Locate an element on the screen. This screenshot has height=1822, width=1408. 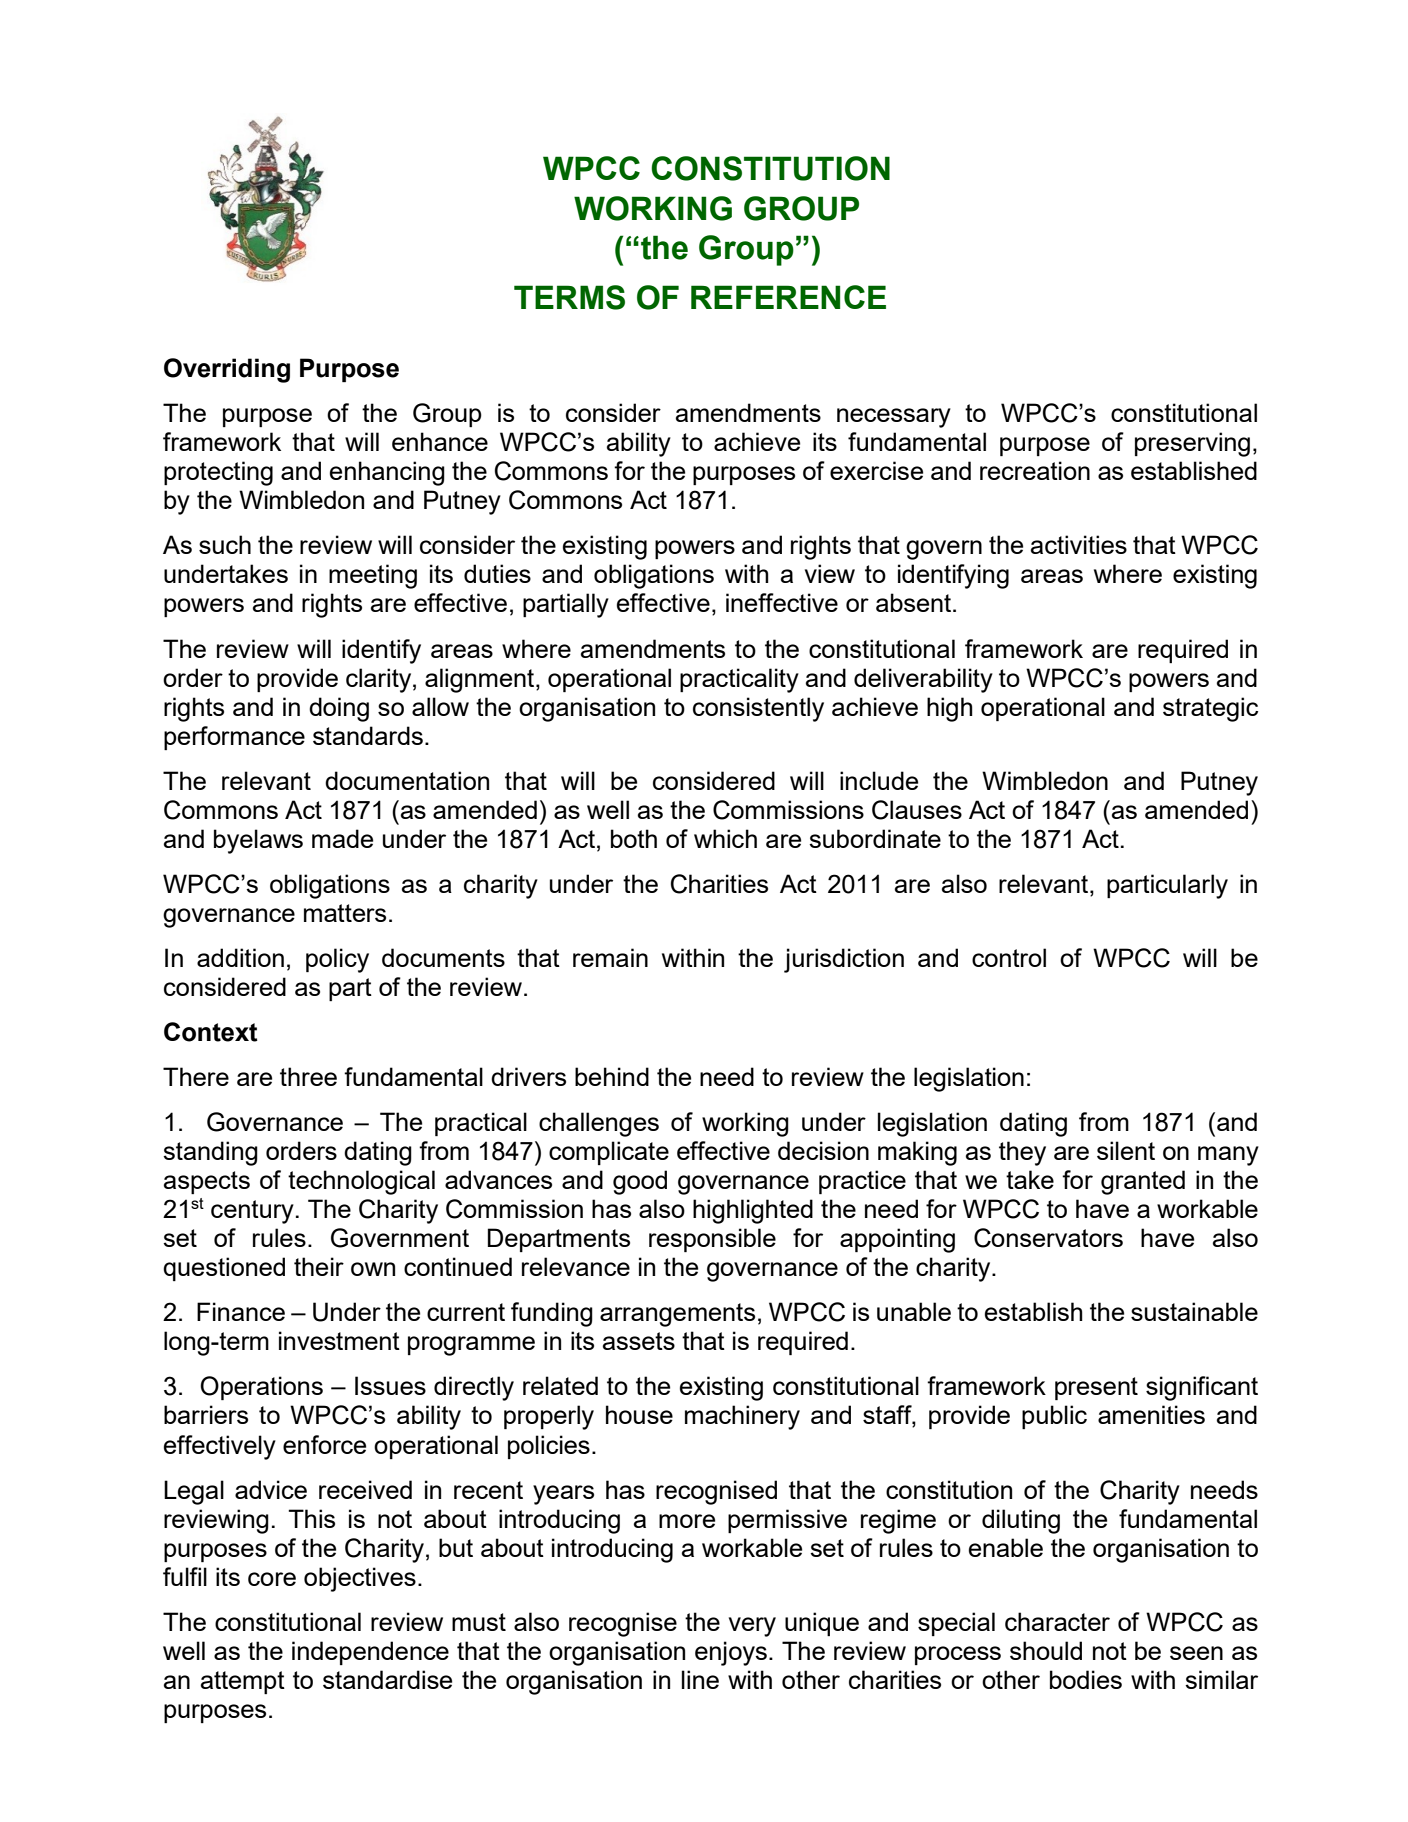
century is located at coordinates (252, 1212).
